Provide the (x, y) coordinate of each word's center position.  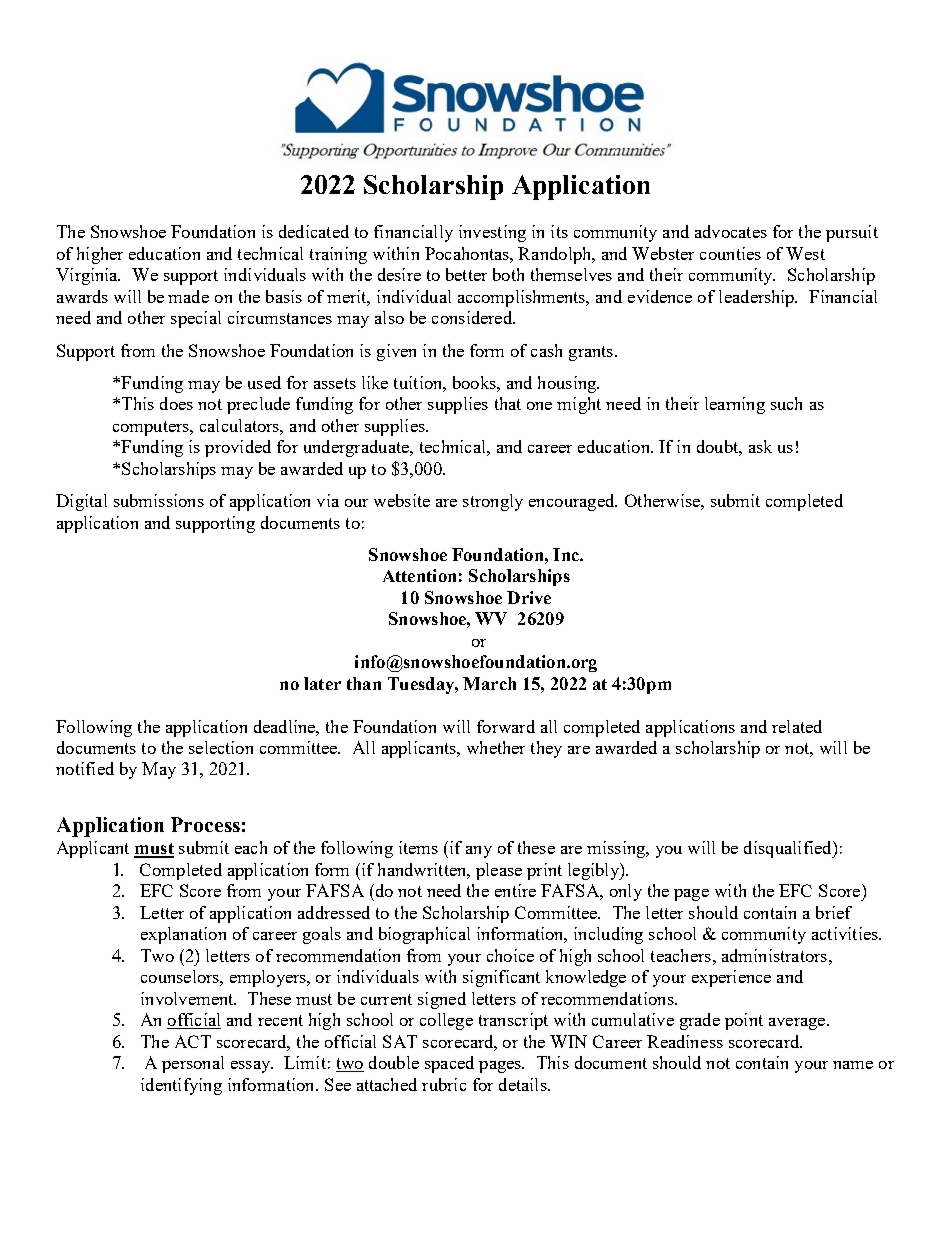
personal (193, 1064)
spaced (449, 1064)
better (466, 274)
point (744, 1021)
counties (730, 253)
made (188, 296)
